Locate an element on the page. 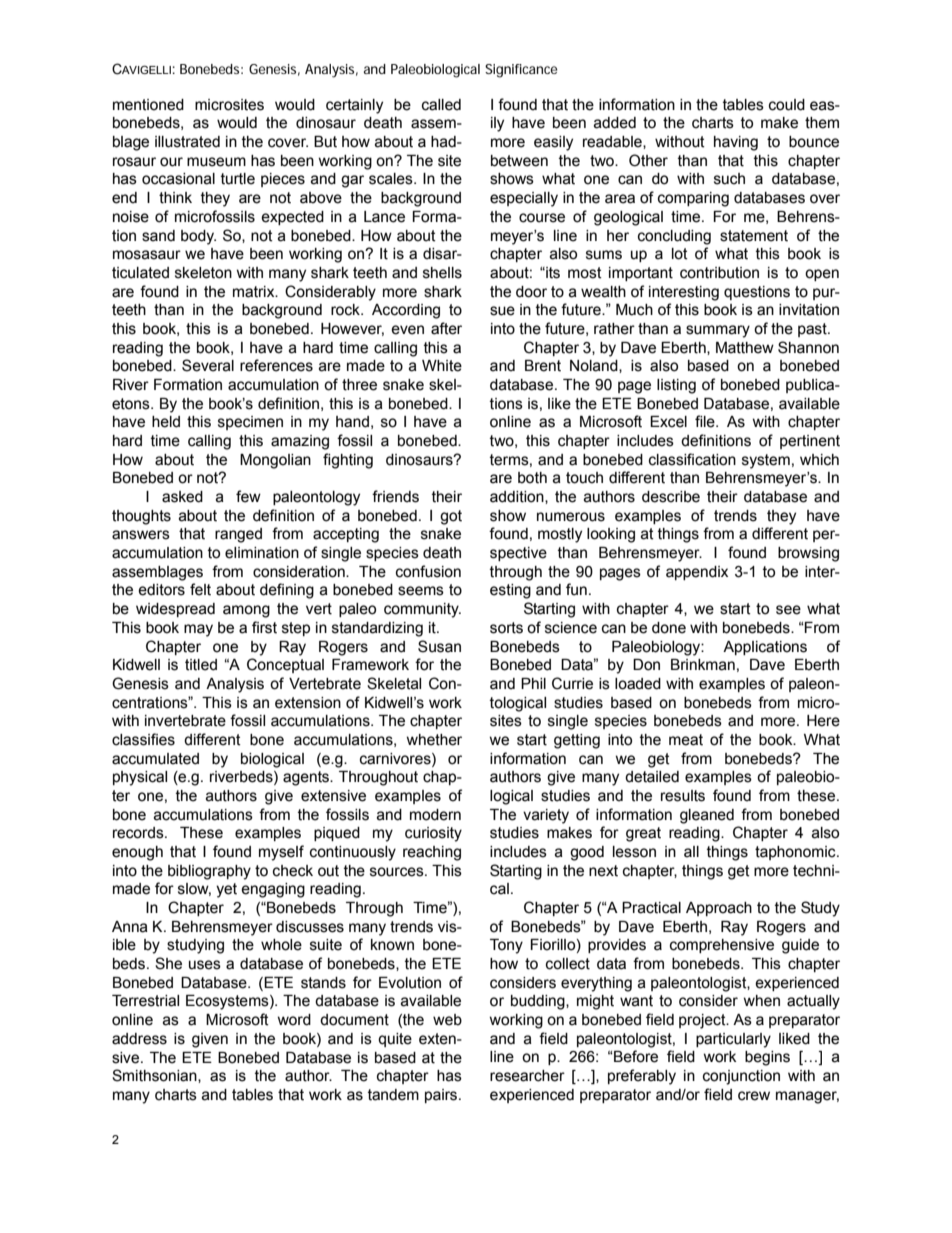  bibliography is located at coordinates (209, 872).
